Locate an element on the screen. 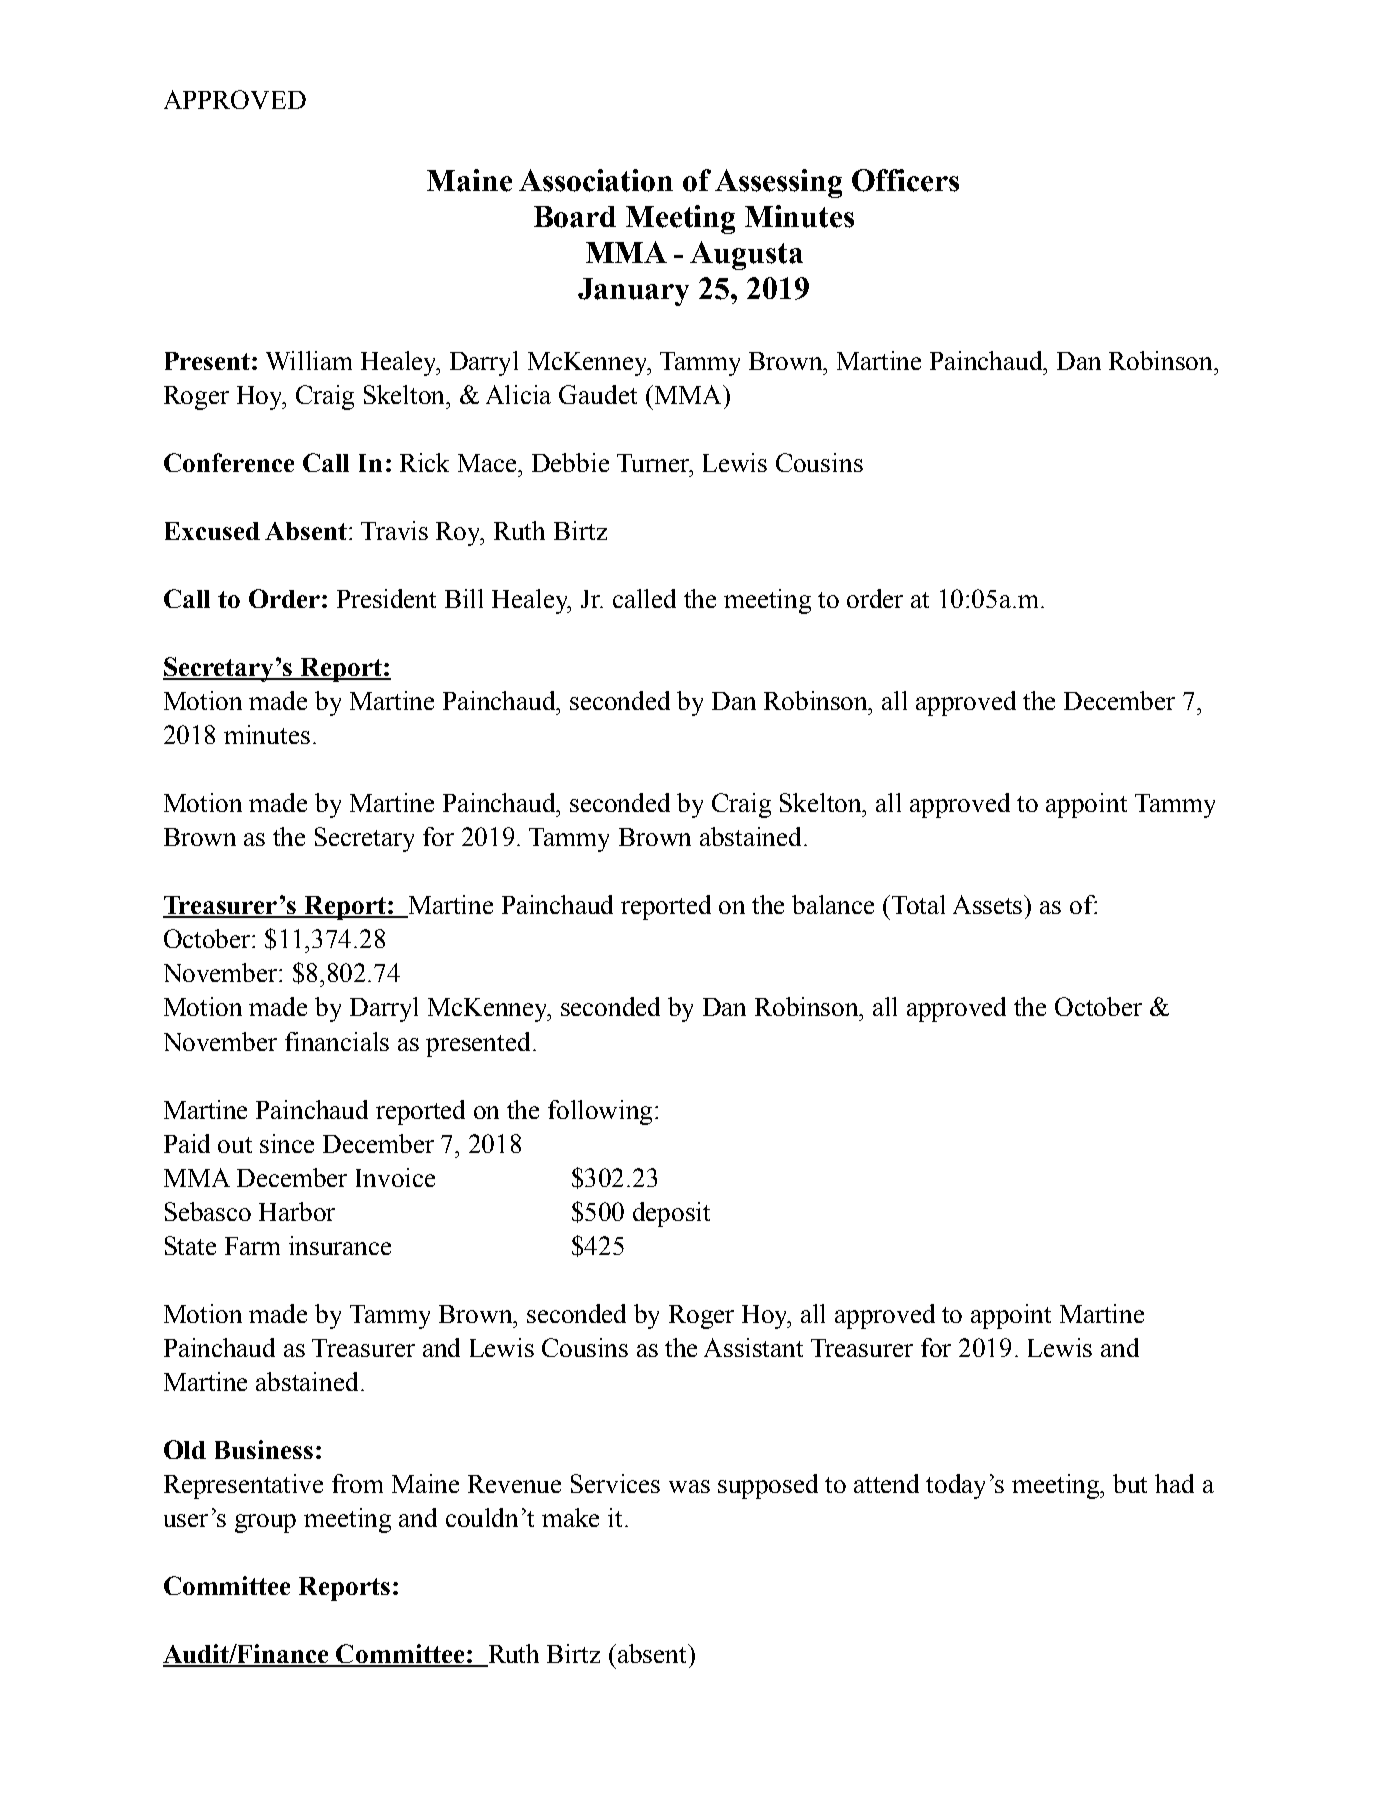 This screenshot has height=1797, width=1388. since is located at coordinates (287, 1143).
